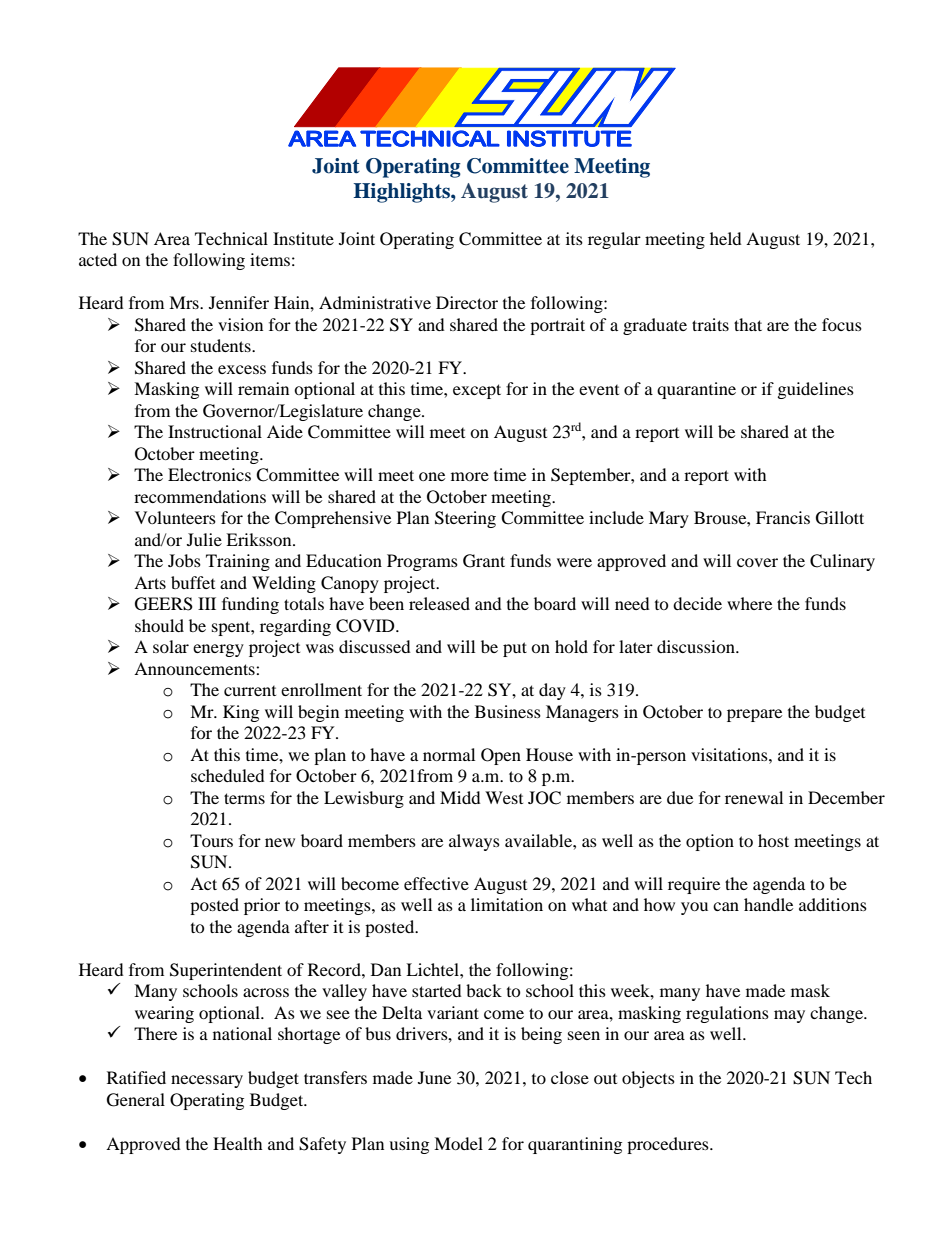 This screenshot has width=952, height=1233. Describe the element at coordinates (184, 560) in the screenshot. I see `Jobs` at that location.
